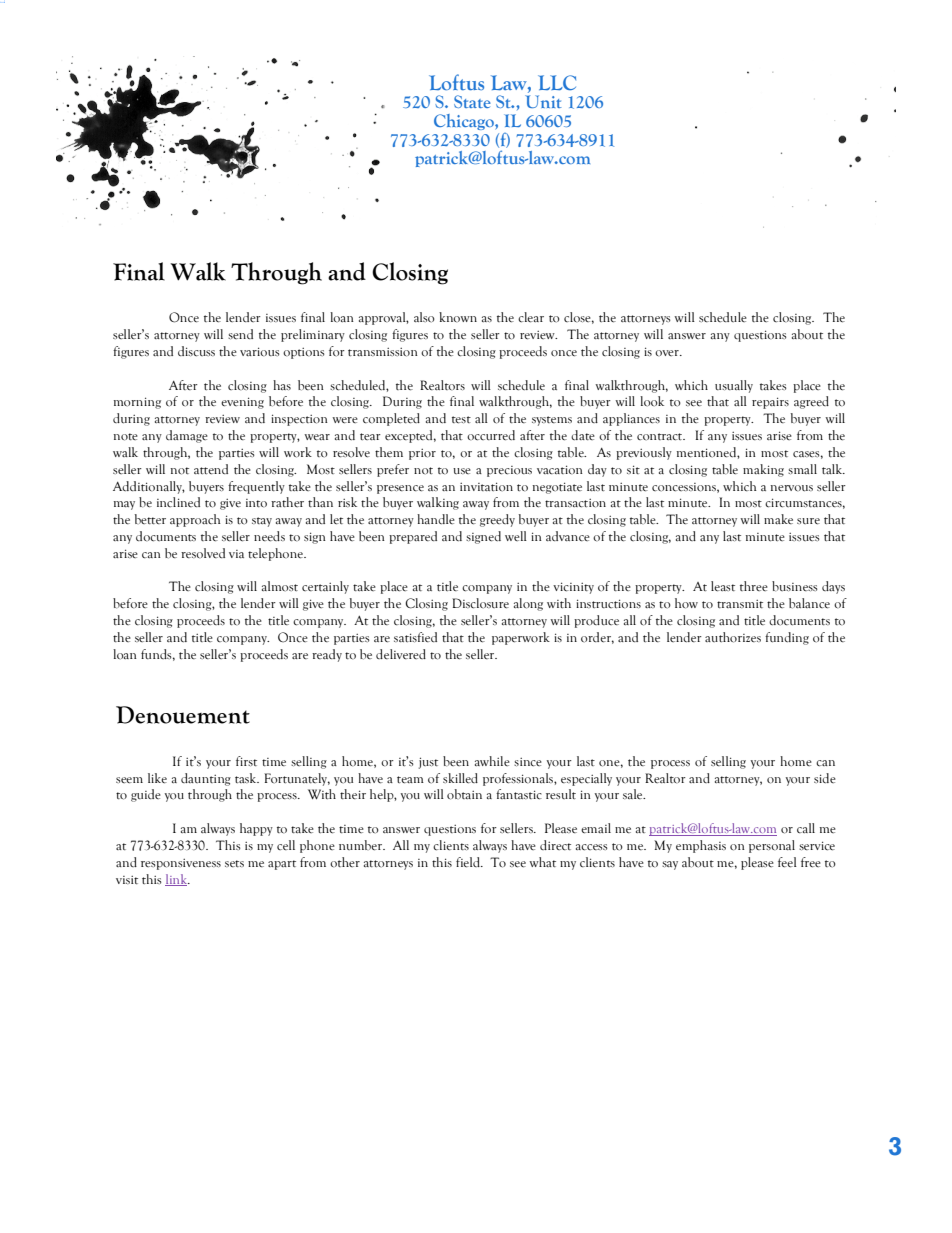 Image resolution: width=952 pixels, height=1233 pixels. What do you see at coordinates (236, 554) in the screenshot?
I see `via` at bounding box center [236, 554].
